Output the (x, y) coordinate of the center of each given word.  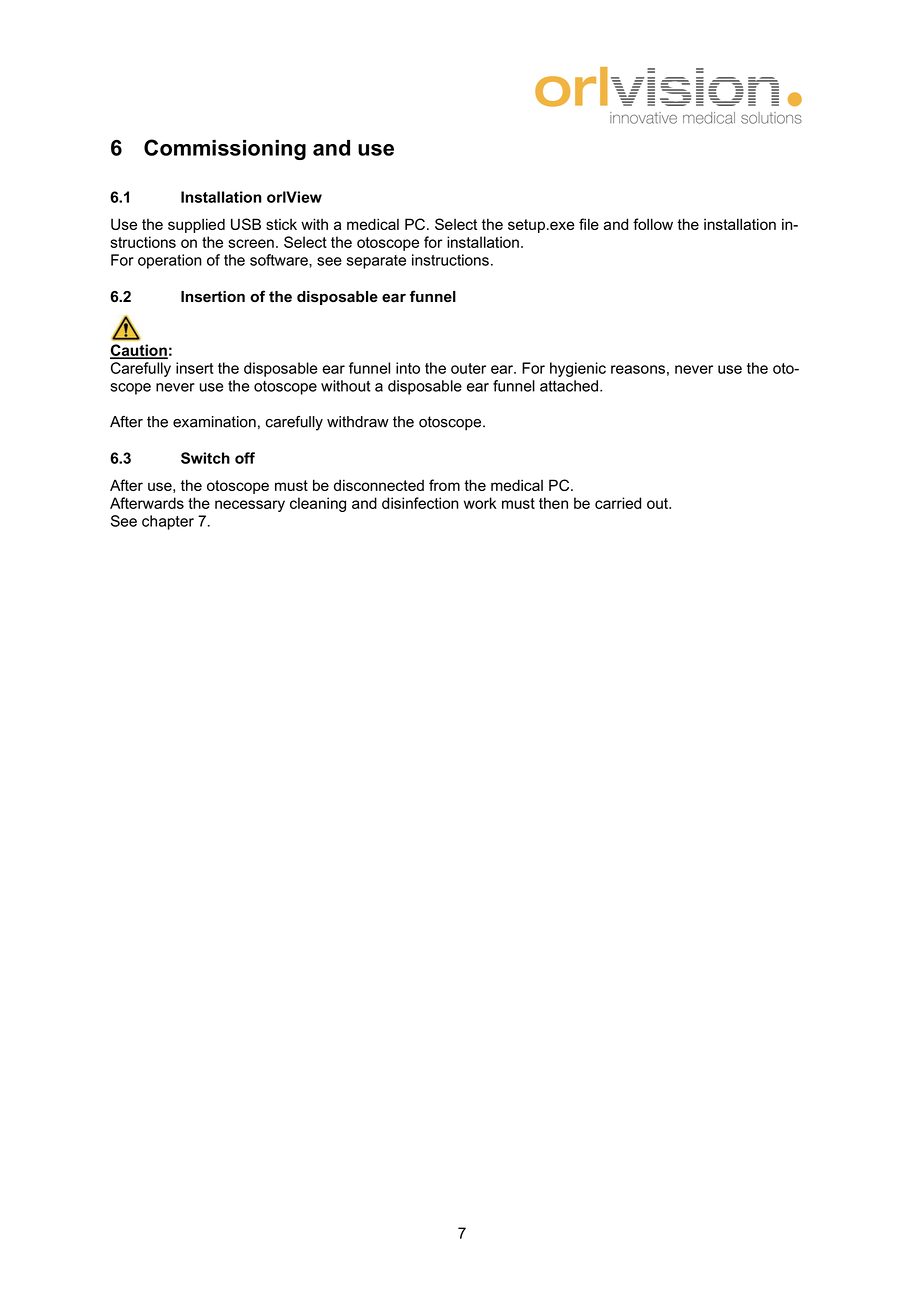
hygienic (578, 369)
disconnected (379, 485)
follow (653, 224)
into (408, 368)
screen (251, 243)
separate (376, 262)
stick (281, 224)
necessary (250, 506)
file (589, 224)
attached (569, 386)
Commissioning (225, 149)
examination (214, 422)
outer (468, 368)
